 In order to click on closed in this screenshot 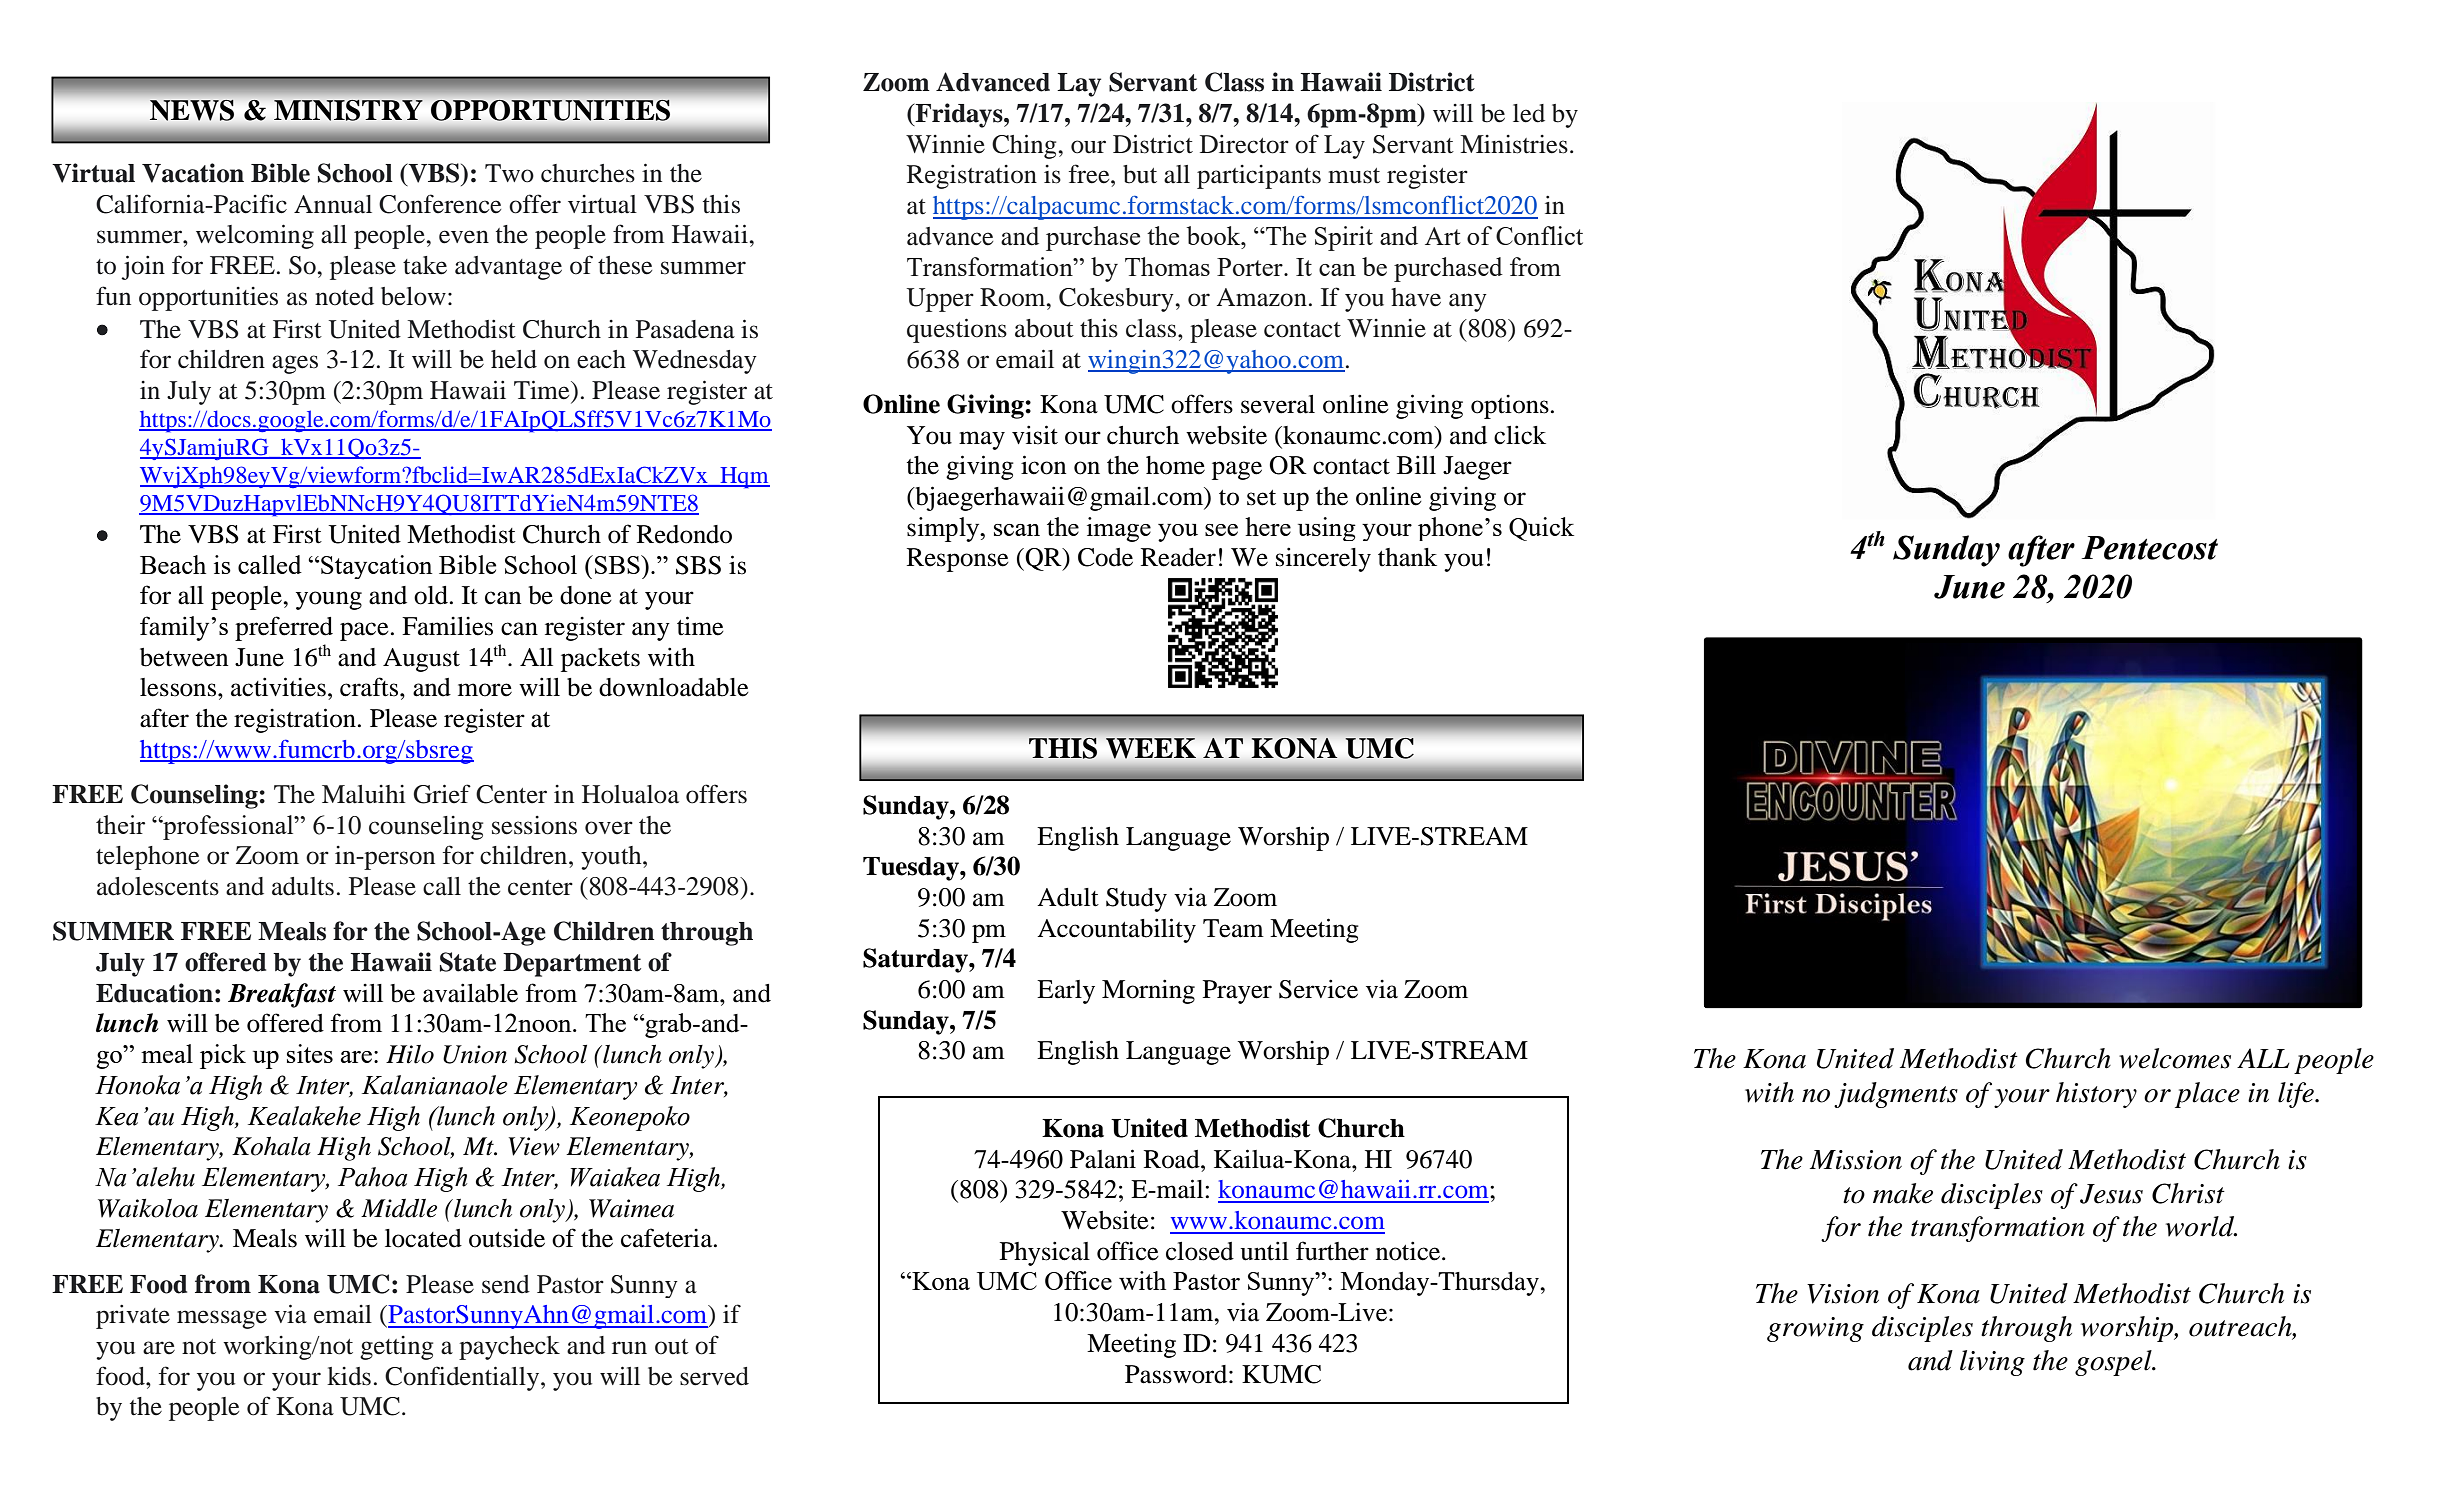, I will do `click(1200, 1251)`.
